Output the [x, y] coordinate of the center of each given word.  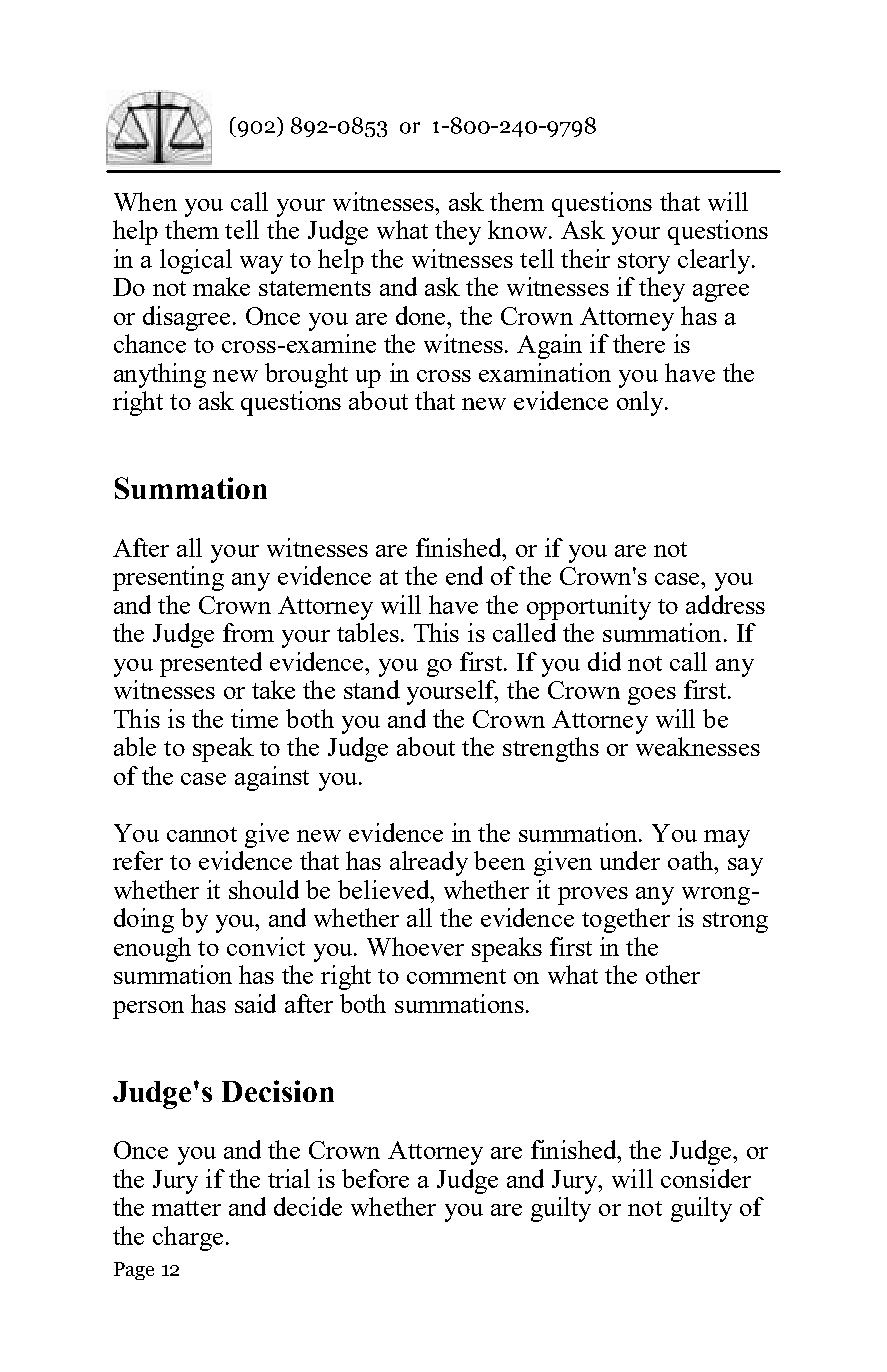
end [464, 575]
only [641, 403]
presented [211, 664]
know [519, 229]
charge [188, 1238]
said [255, 1003]
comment [456, 976]
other [673, 974]
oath [692, 860]
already [429, 863]
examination [545, 372]
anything [160, 375]
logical [196, 261]
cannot [202, 834]
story [644, 263]
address [725, 604]
